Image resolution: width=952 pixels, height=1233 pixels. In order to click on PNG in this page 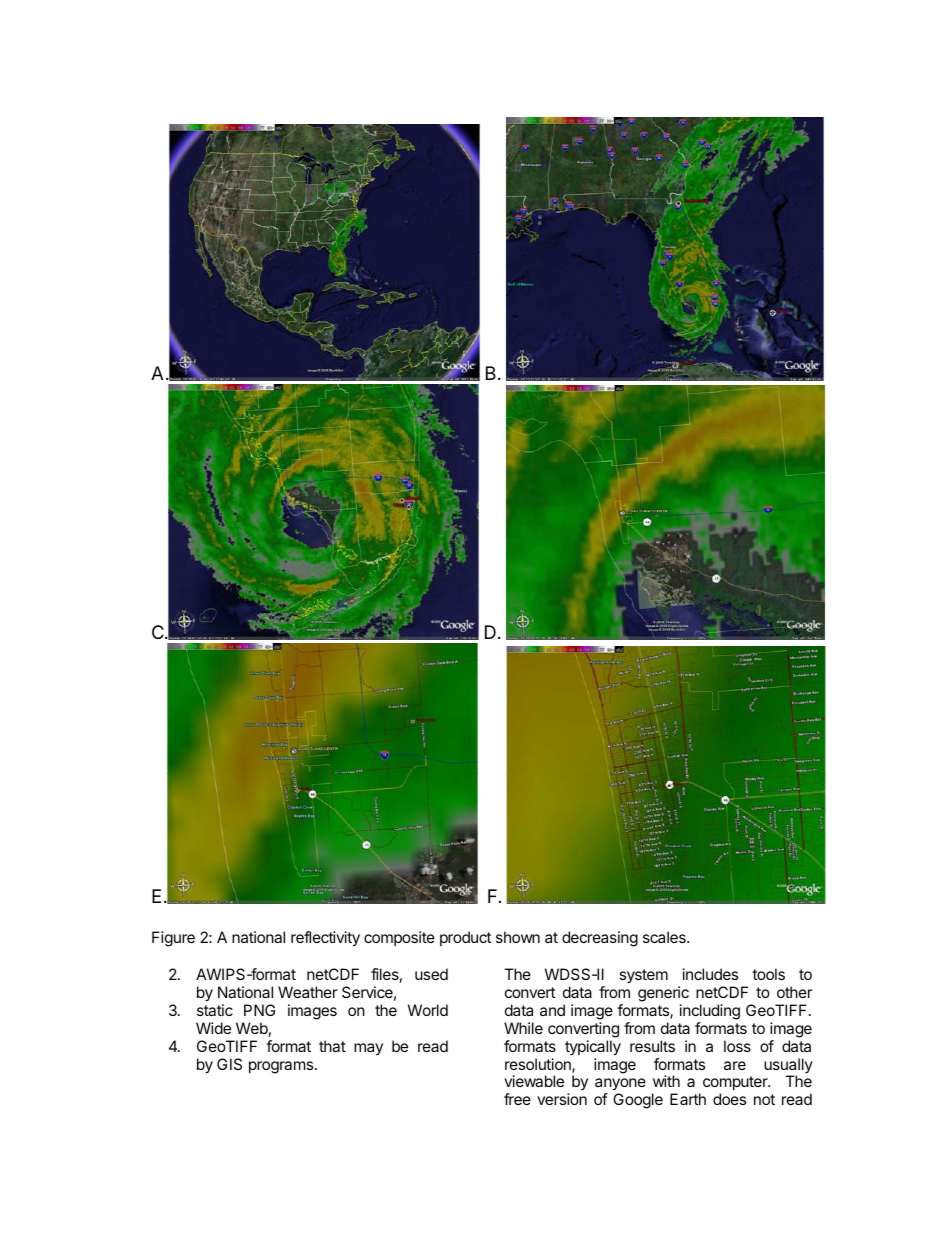, I will do `click(259, 1010)`.
